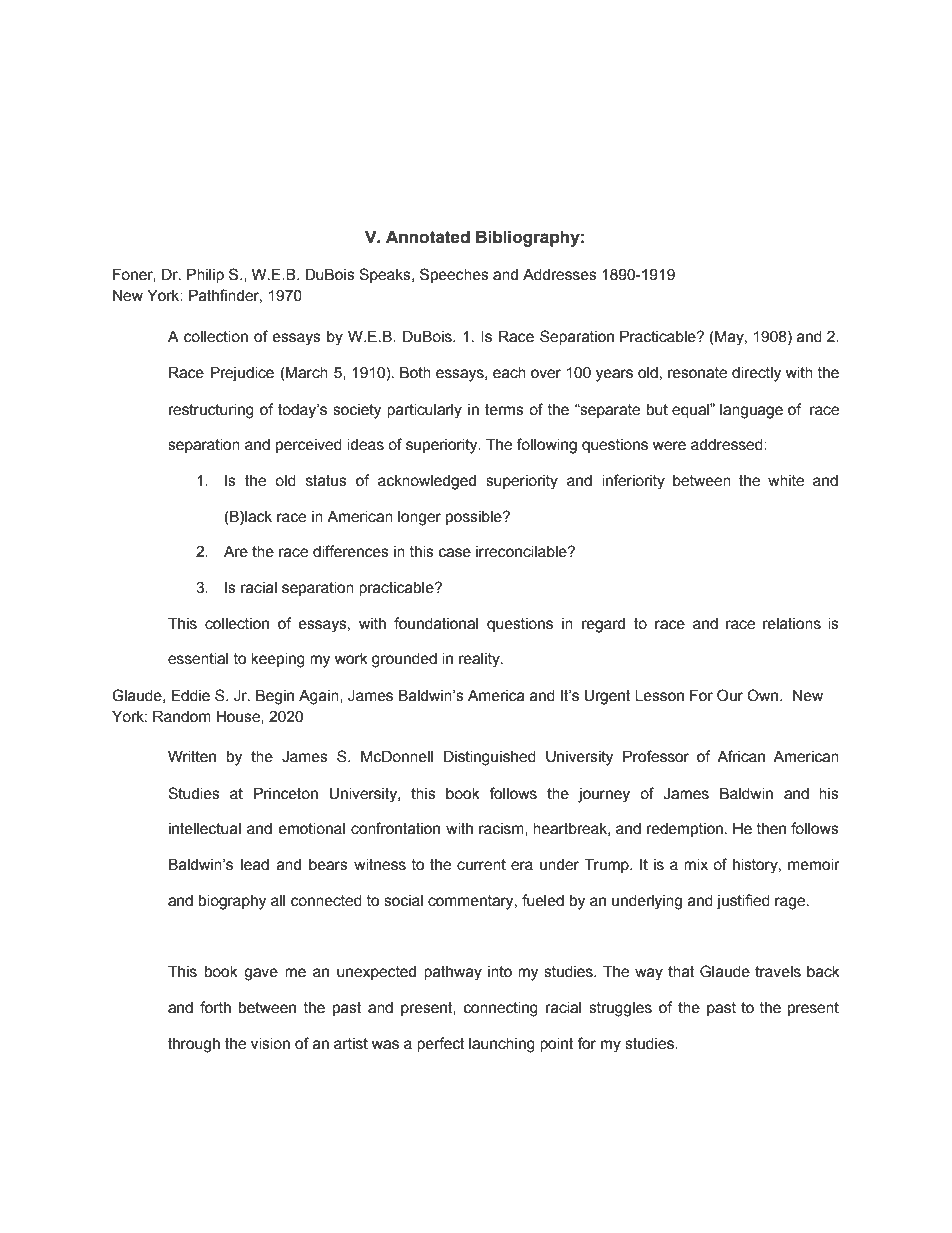 The height and width of the page is (1233, 952). I want to click on travels, so click(778, 972).
